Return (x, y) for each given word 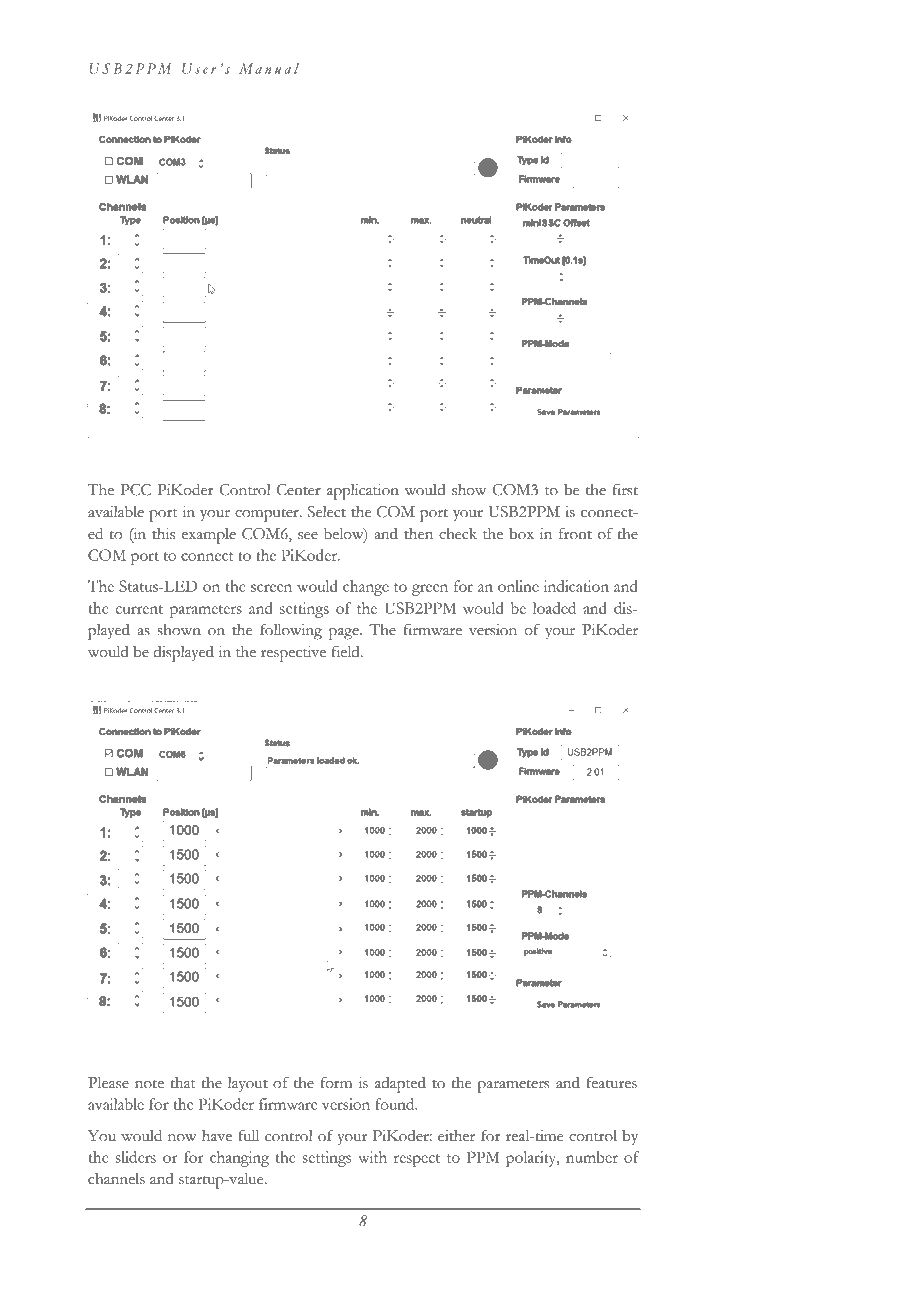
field (347, 651)
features (611, 1082)
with (372, 1157)
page (345, 634)
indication (576, 586)
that (183, 1083)
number (592, 1157)
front (575, 533)
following (291, 631)
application (363, 492)
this (163, 534)
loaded (554, 608)
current (139, 609)
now (182, 1138)
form (336, 1082)
